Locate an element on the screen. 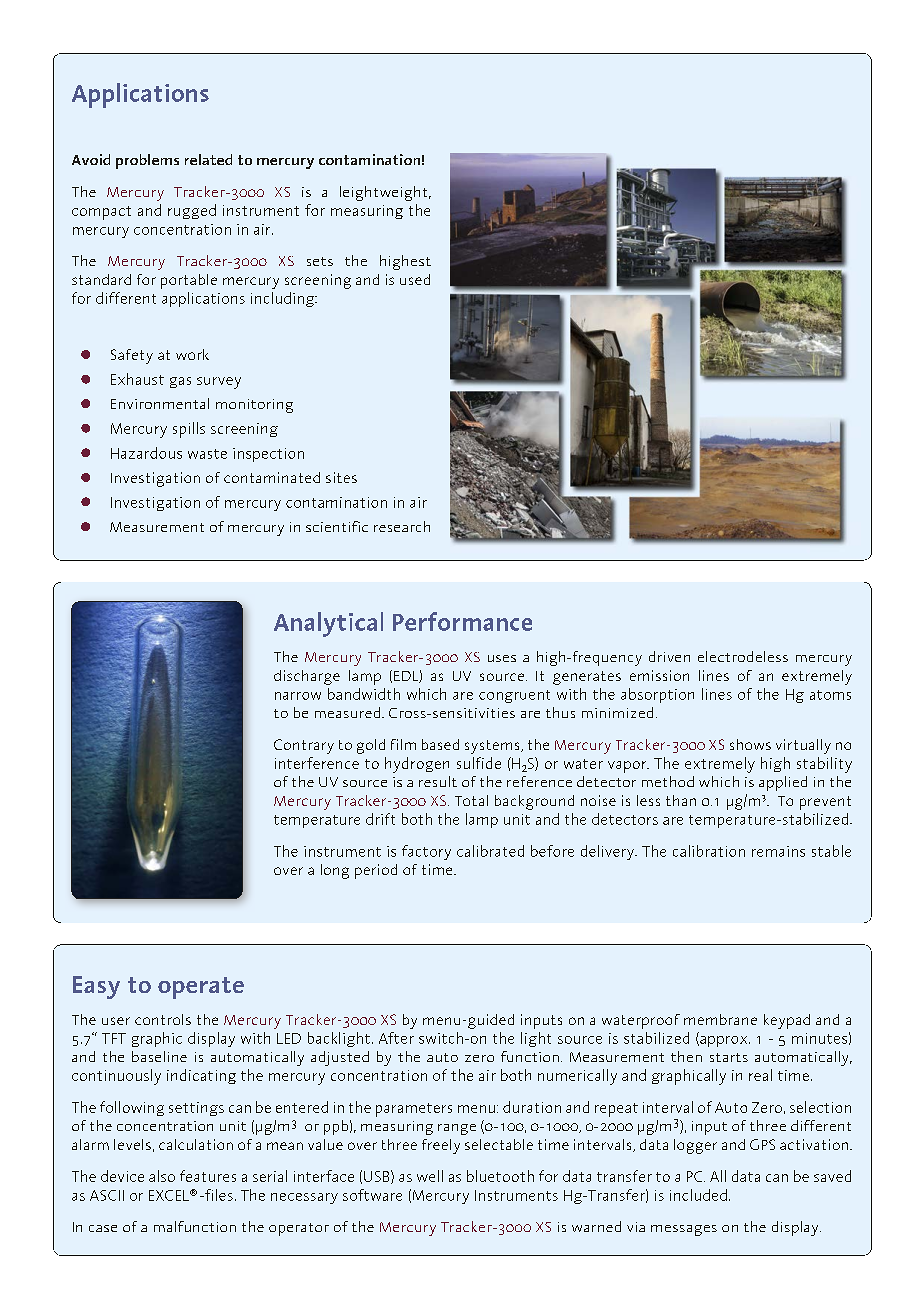  rugged is located at coordinates (192, 211).
